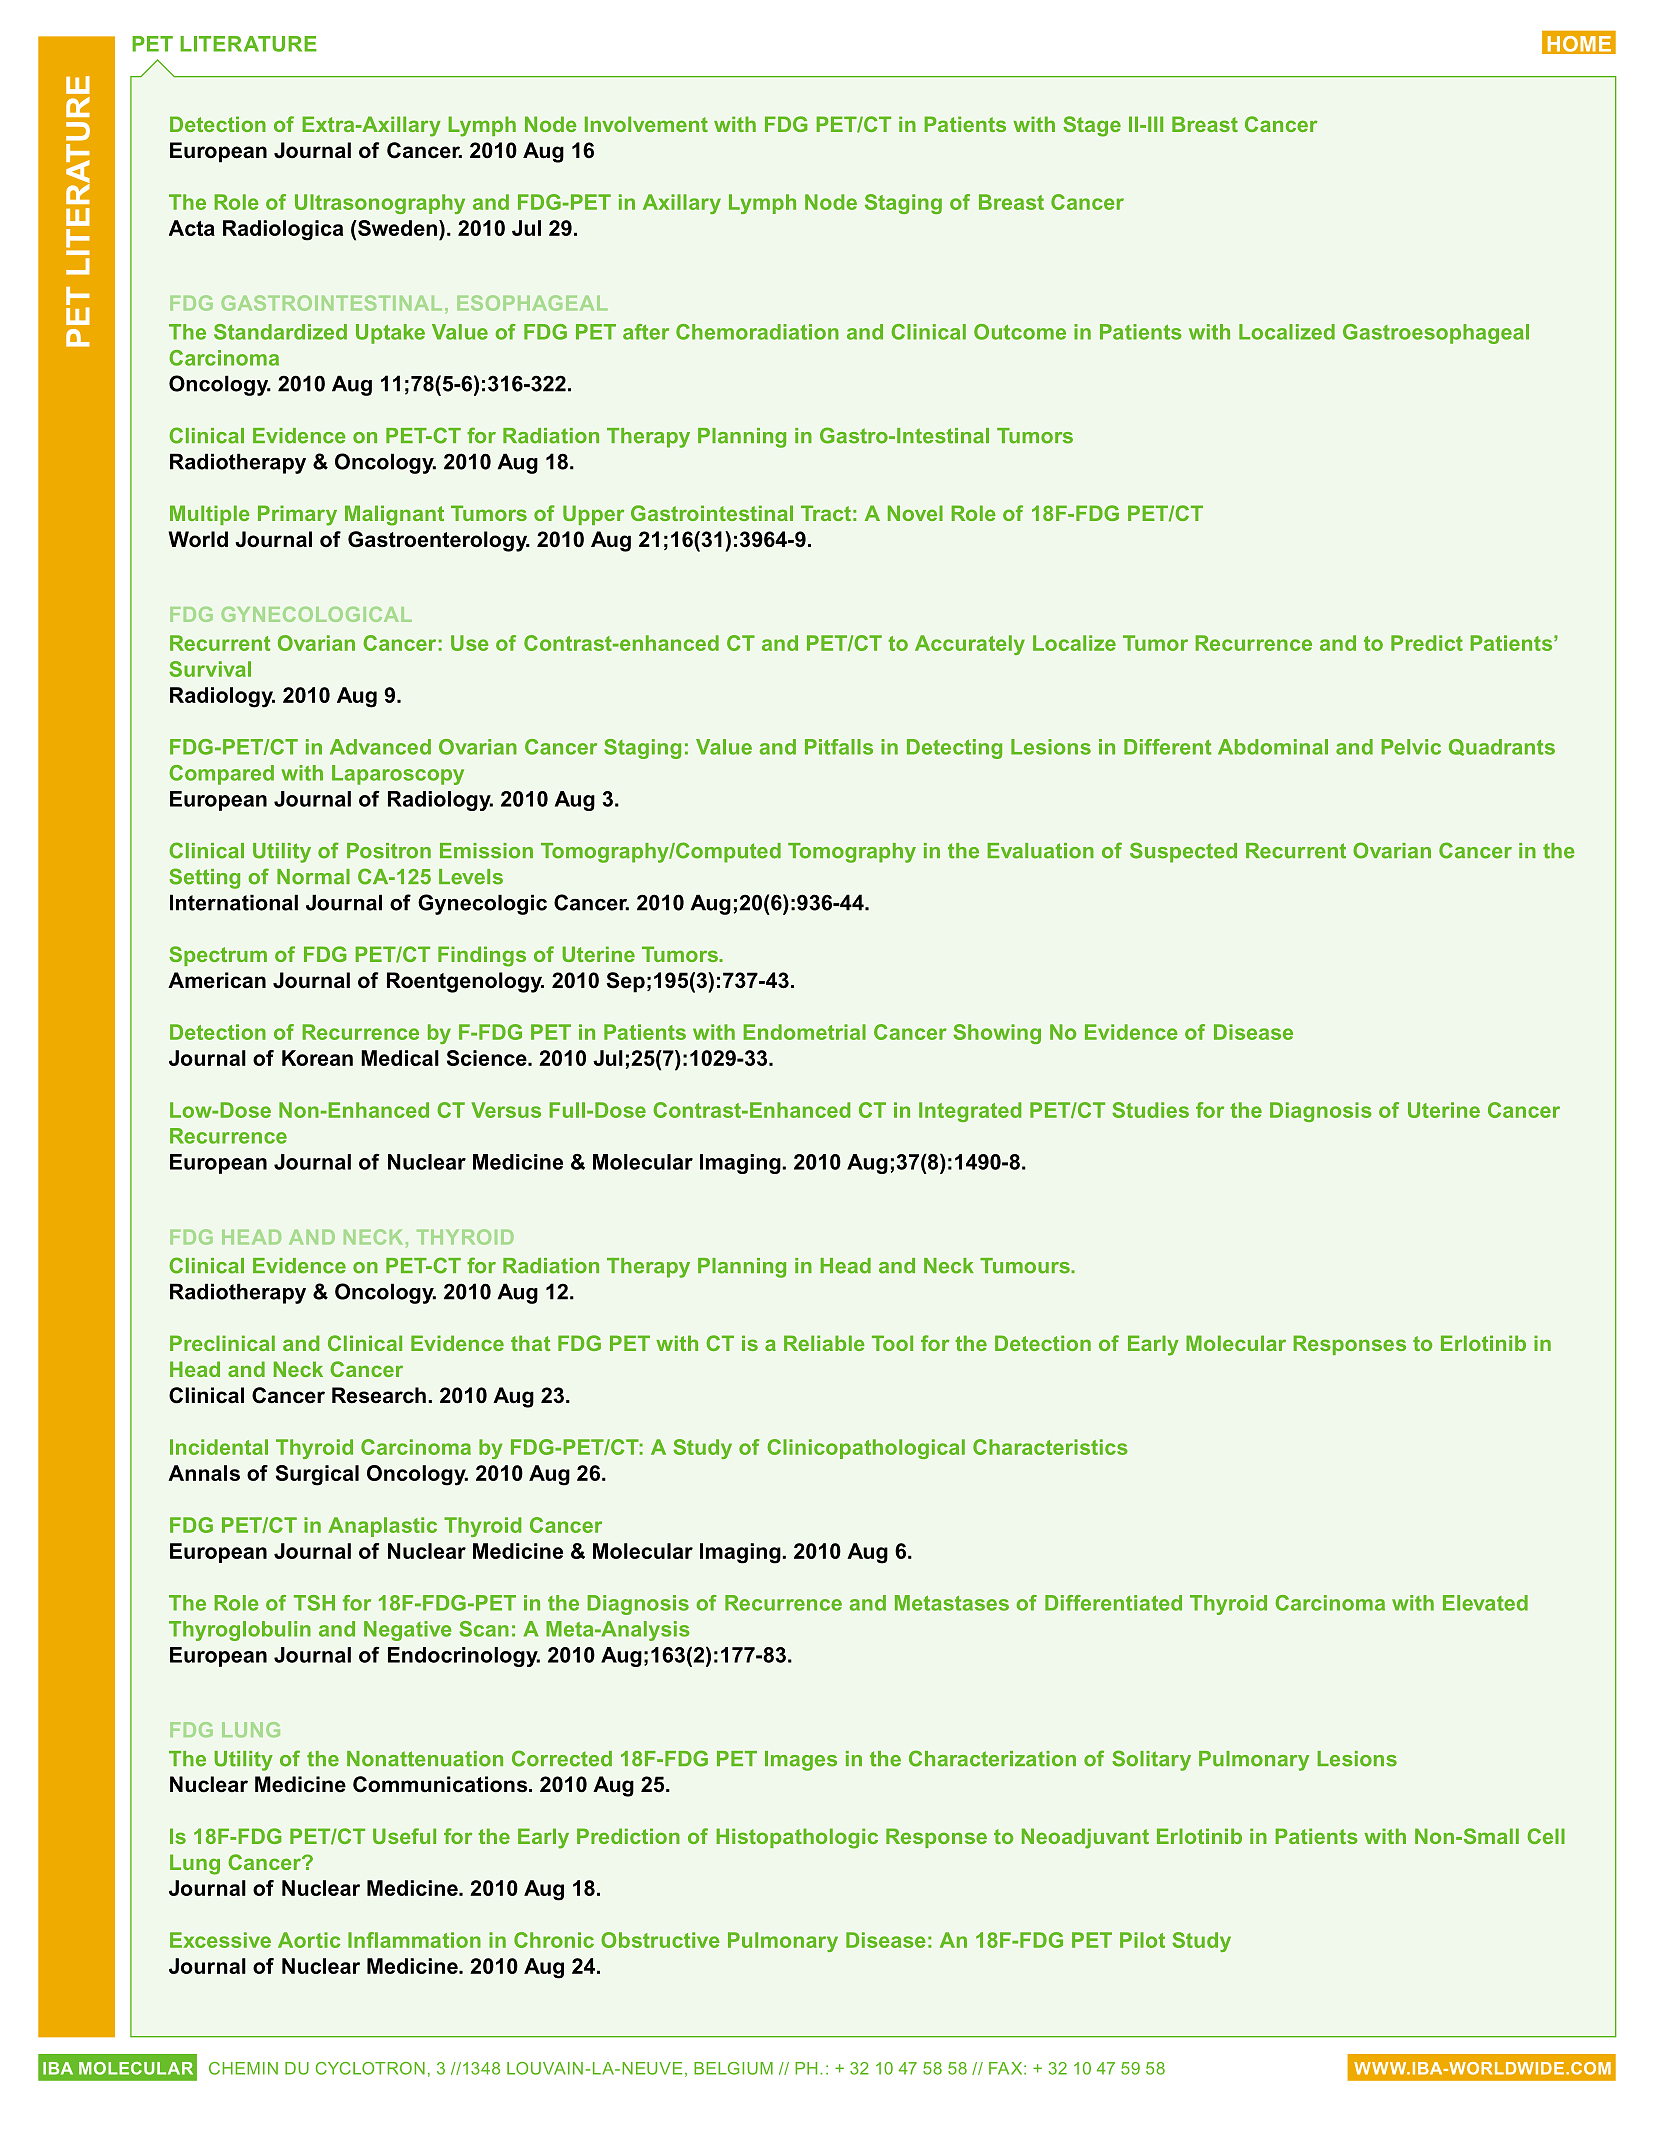 The height and width of the page is (2140, 1654). What do you see at coordinates (1183, 852) in the page?
I see `Suspected` at bounding box center [1183, 852].
